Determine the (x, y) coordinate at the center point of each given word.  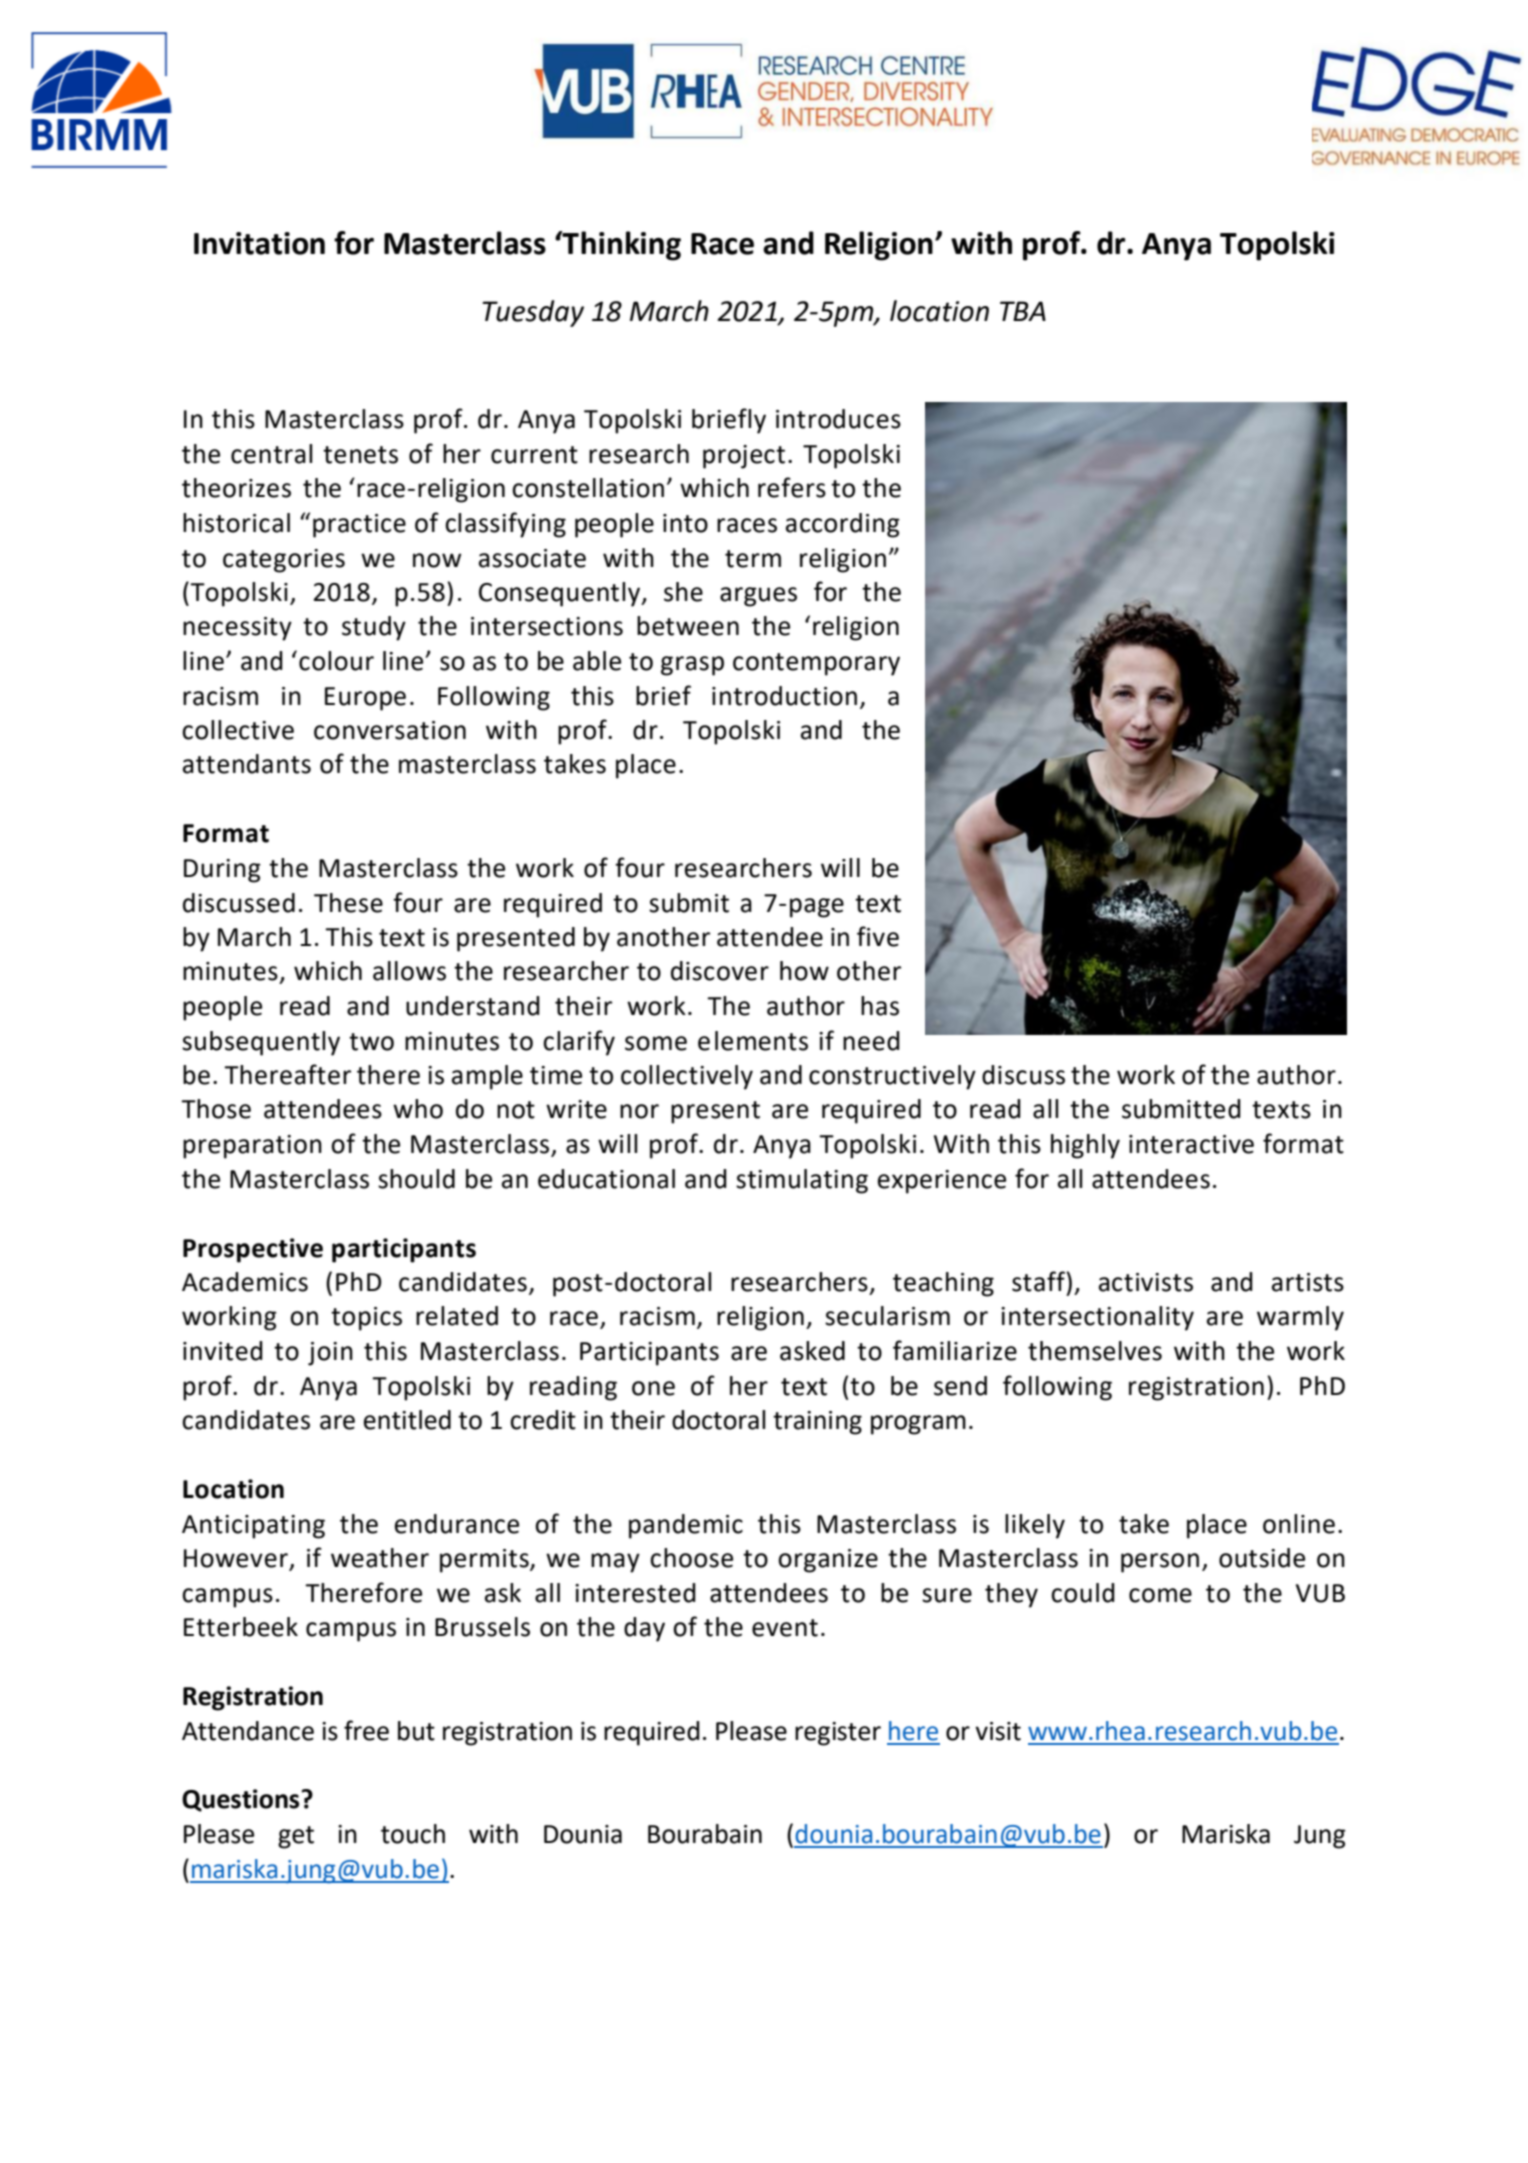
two (371, 1042)
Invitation (259, 243)
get (296, 1837)
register (838, 1734)
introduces (838, 419)
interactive (1191, 1144)
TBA (1023, 311)
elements (753, 1041)
